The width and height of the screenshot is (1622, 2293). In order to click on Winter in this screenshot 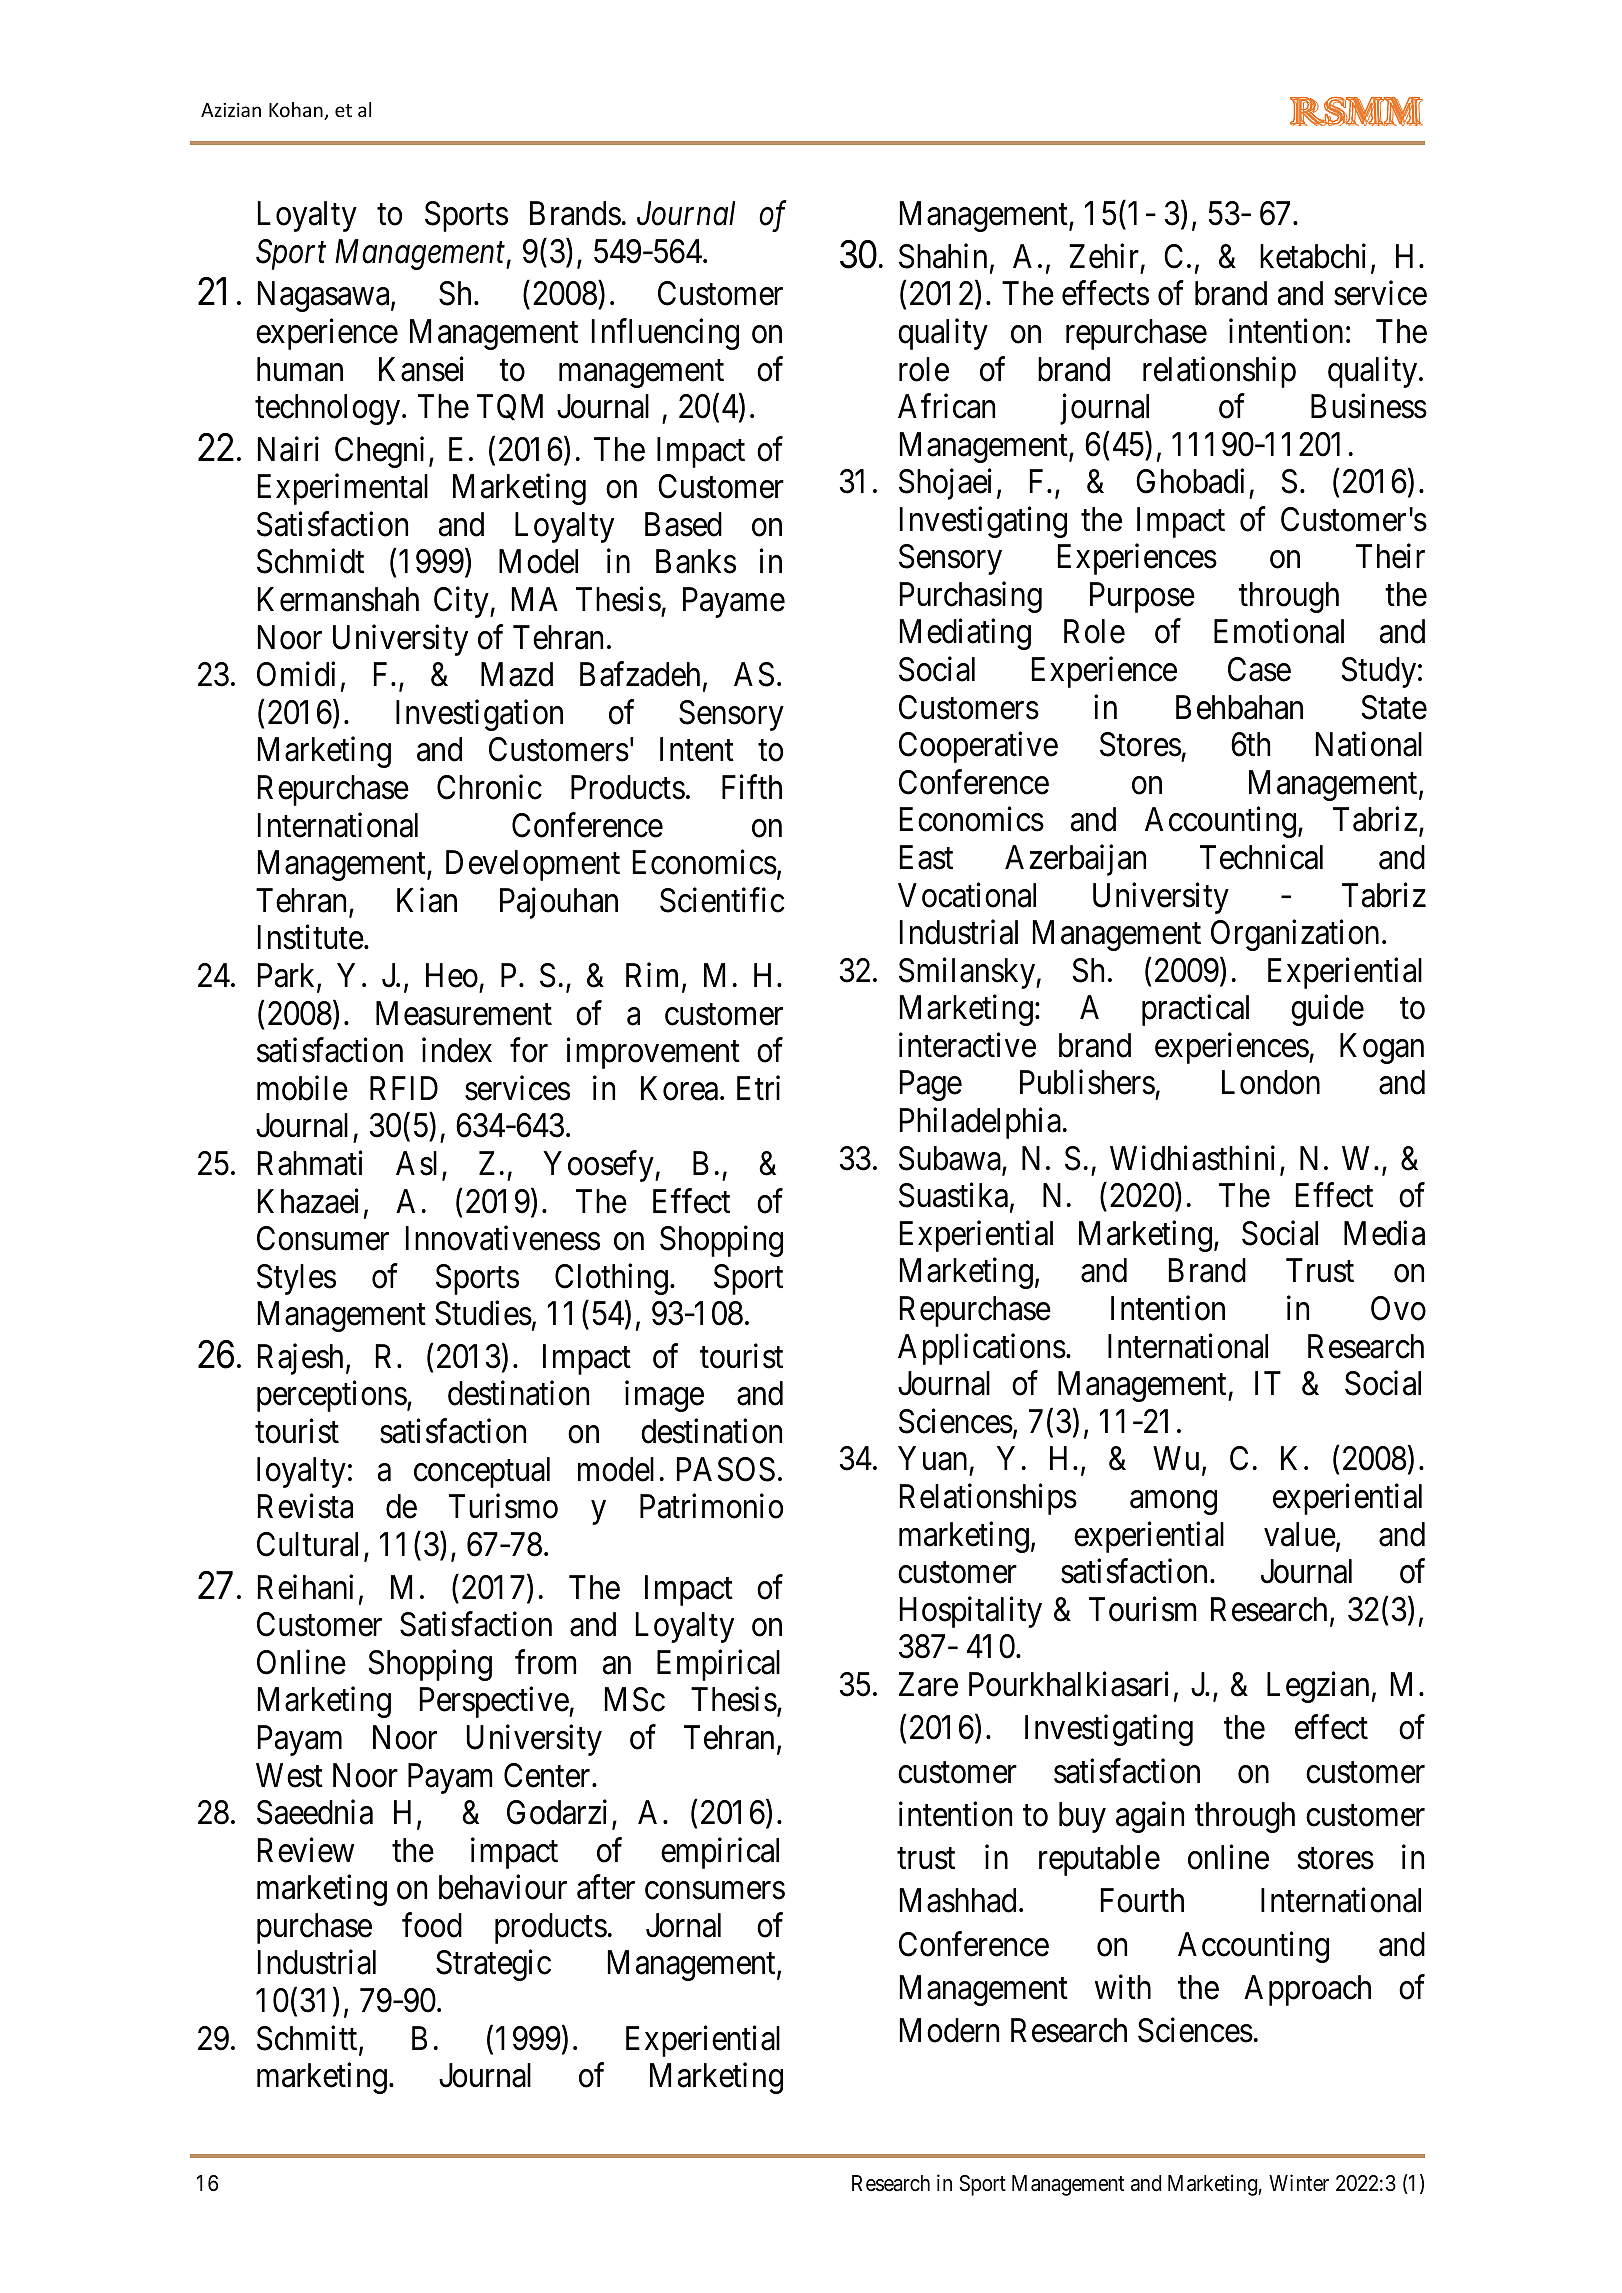, I will do `click(1299, 2183)`.
